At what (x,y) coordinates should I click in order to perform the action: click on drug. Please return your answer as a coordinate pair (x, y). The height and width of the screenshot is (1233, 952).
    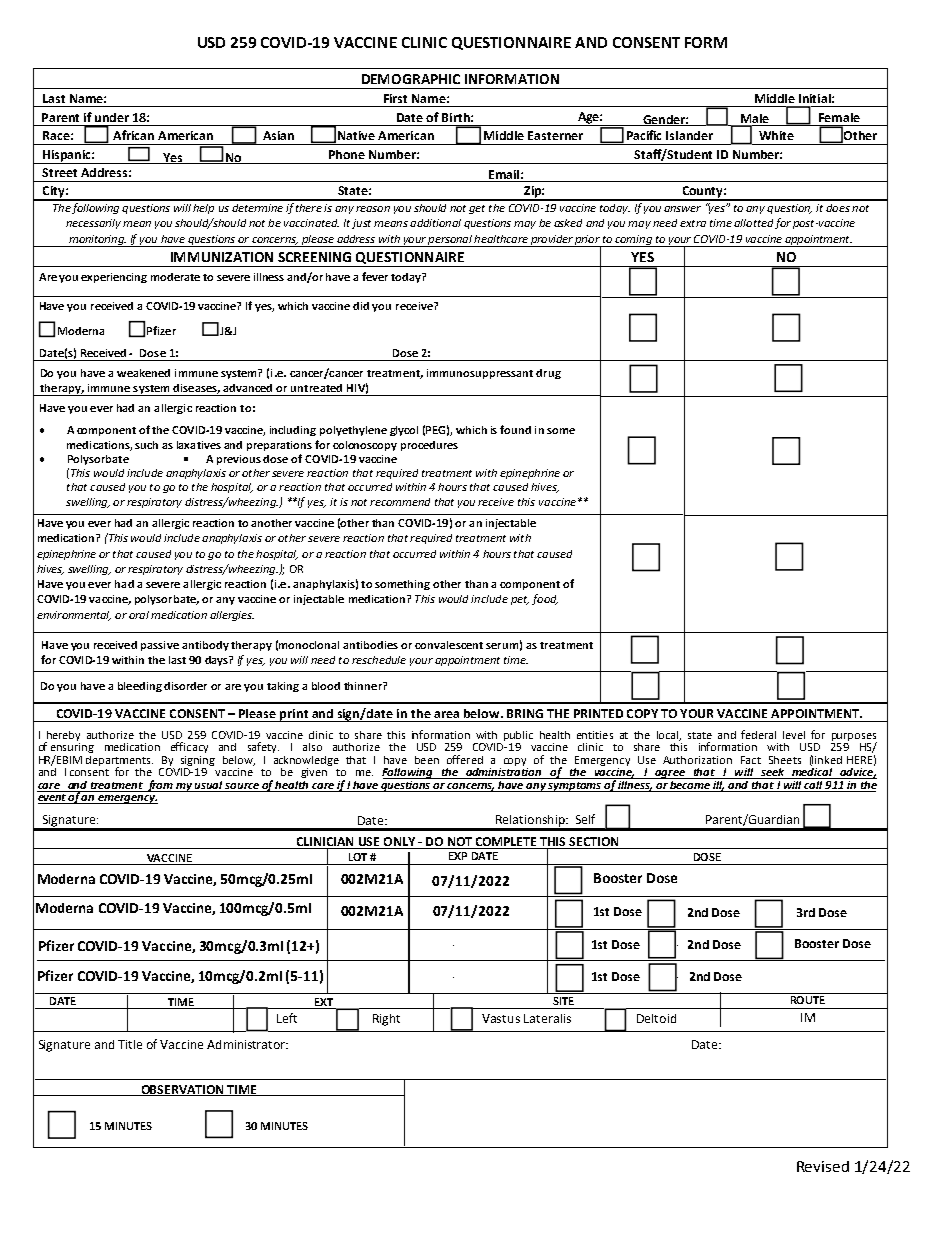
    Looking at the image, I should click on (548, 374).
